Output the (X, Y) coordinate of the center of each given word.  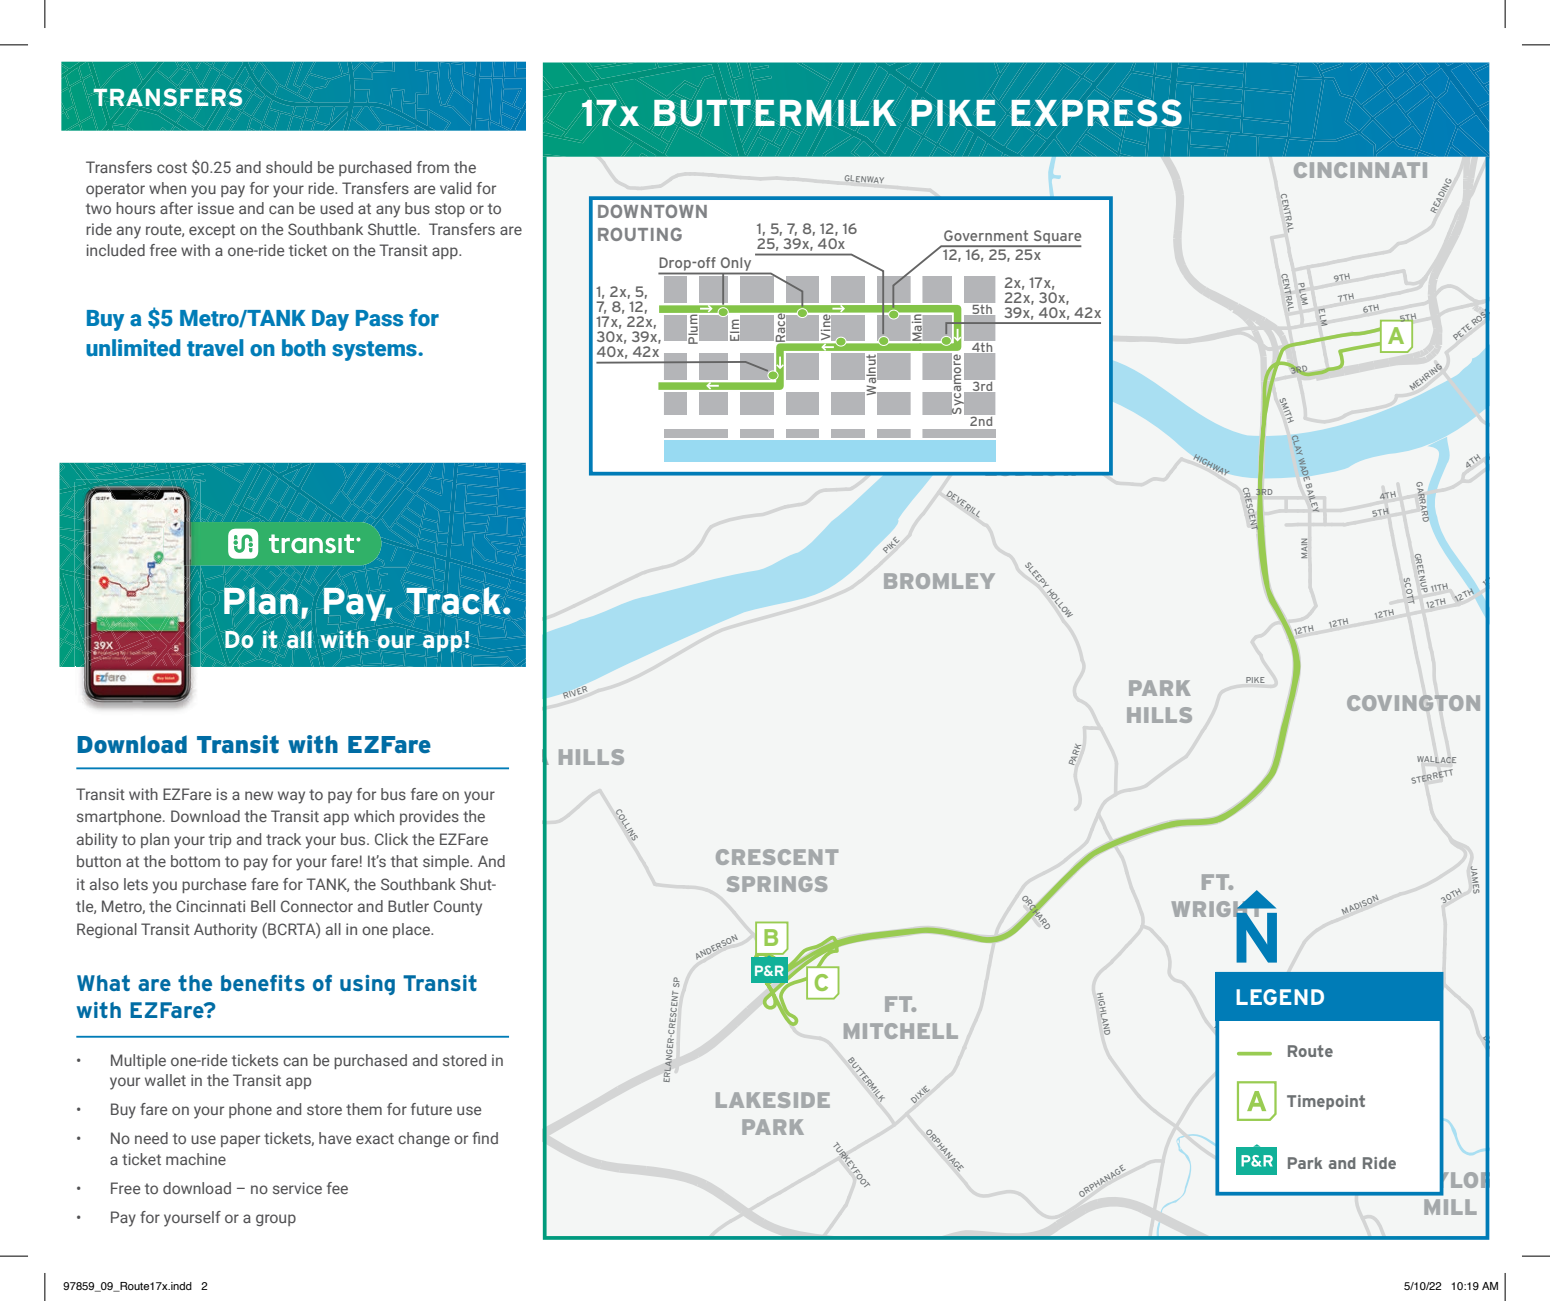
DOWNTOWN (652, 211)
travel (215, 348)
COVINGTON (1413, 703)
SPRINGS (777, 884)
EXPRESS (1096, 113)
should (289, 167)
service (297, 1188)
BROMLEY (939, 581)
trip (220, 840)
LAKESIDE (773, 1100)
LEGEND (1280, 997)
